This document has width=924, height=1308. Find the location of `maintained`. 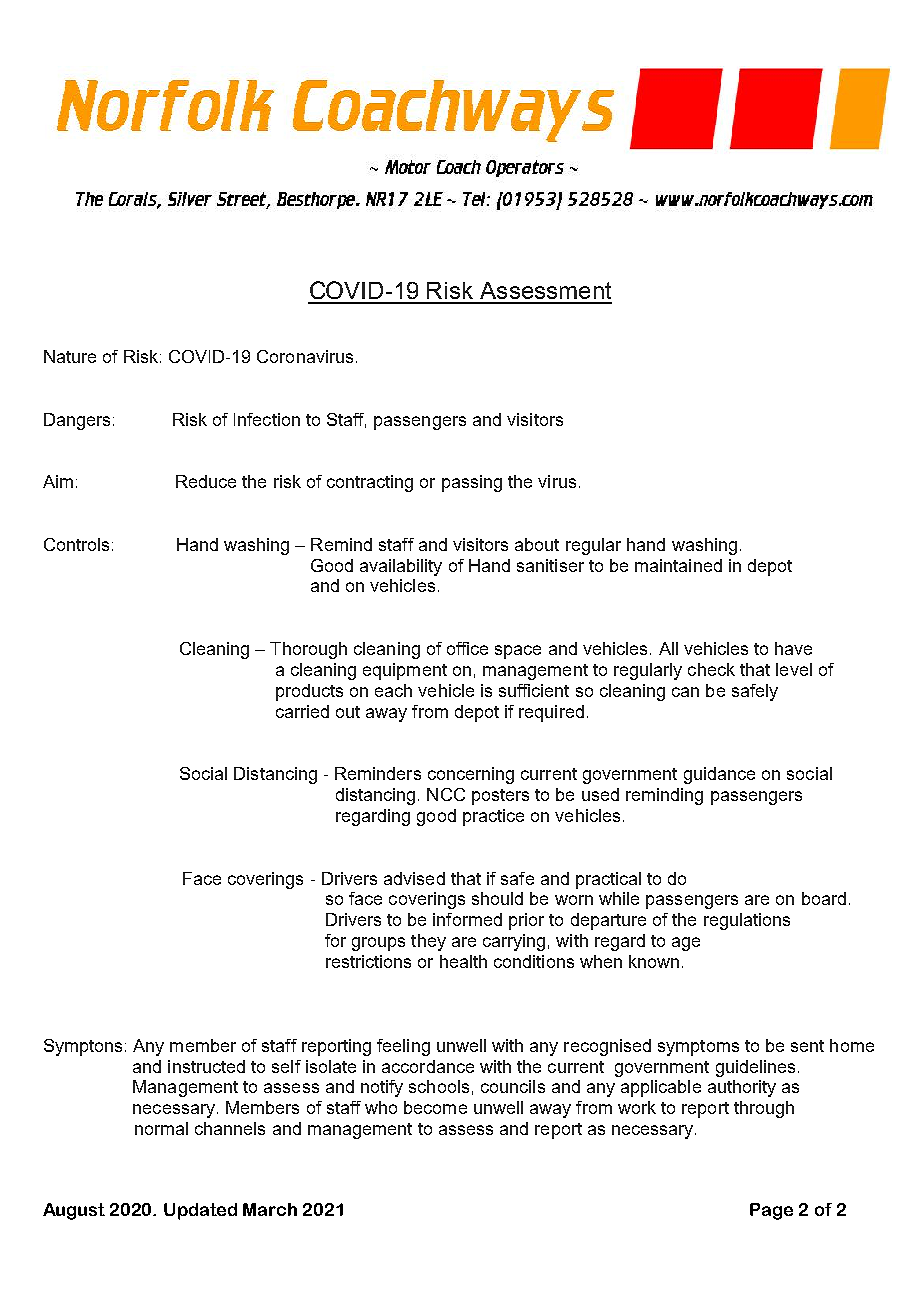

maintained is located at coordinates (678, 565).
